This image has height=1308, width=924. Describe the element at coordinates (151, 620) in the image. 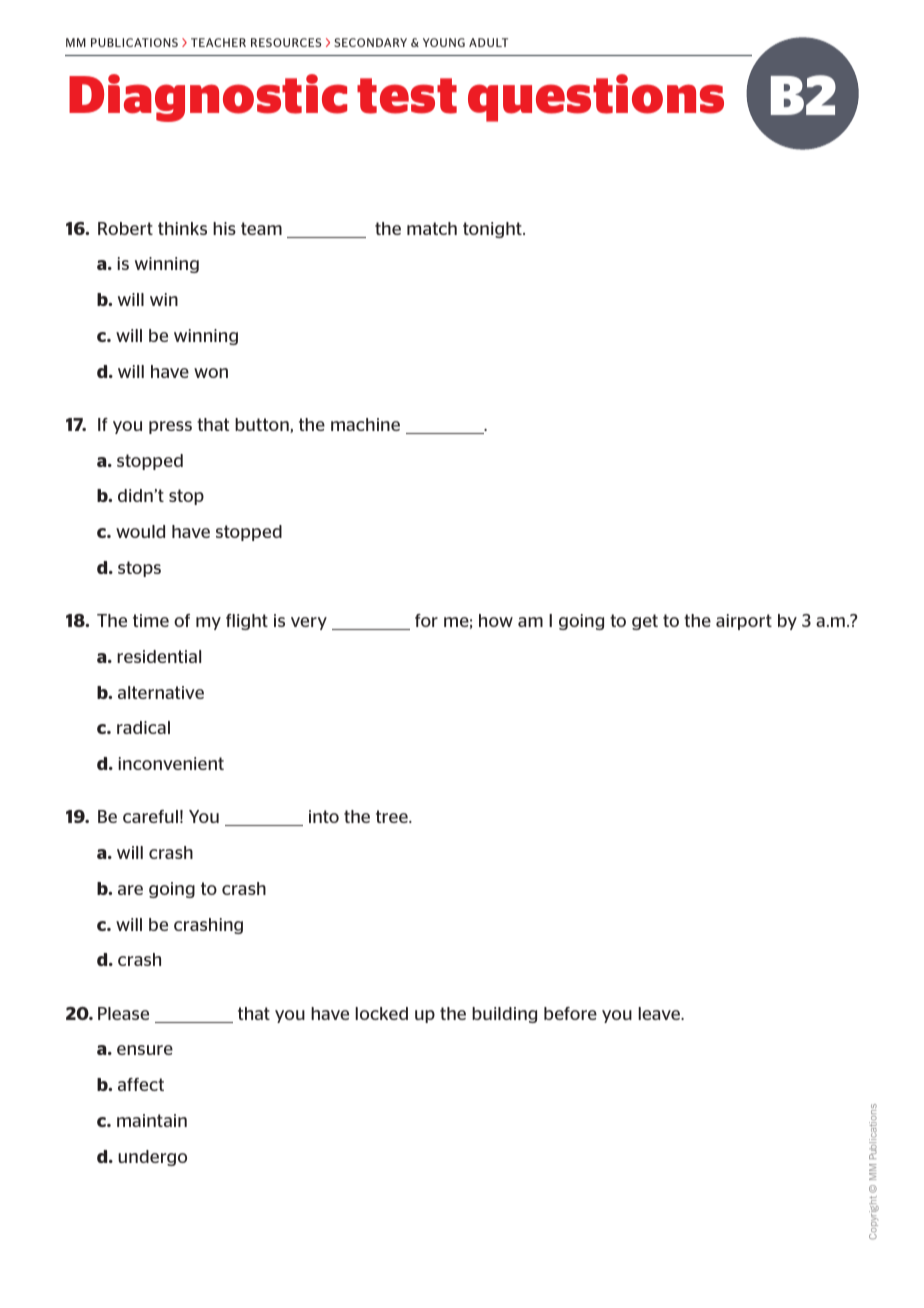

I see `time` at that location.
